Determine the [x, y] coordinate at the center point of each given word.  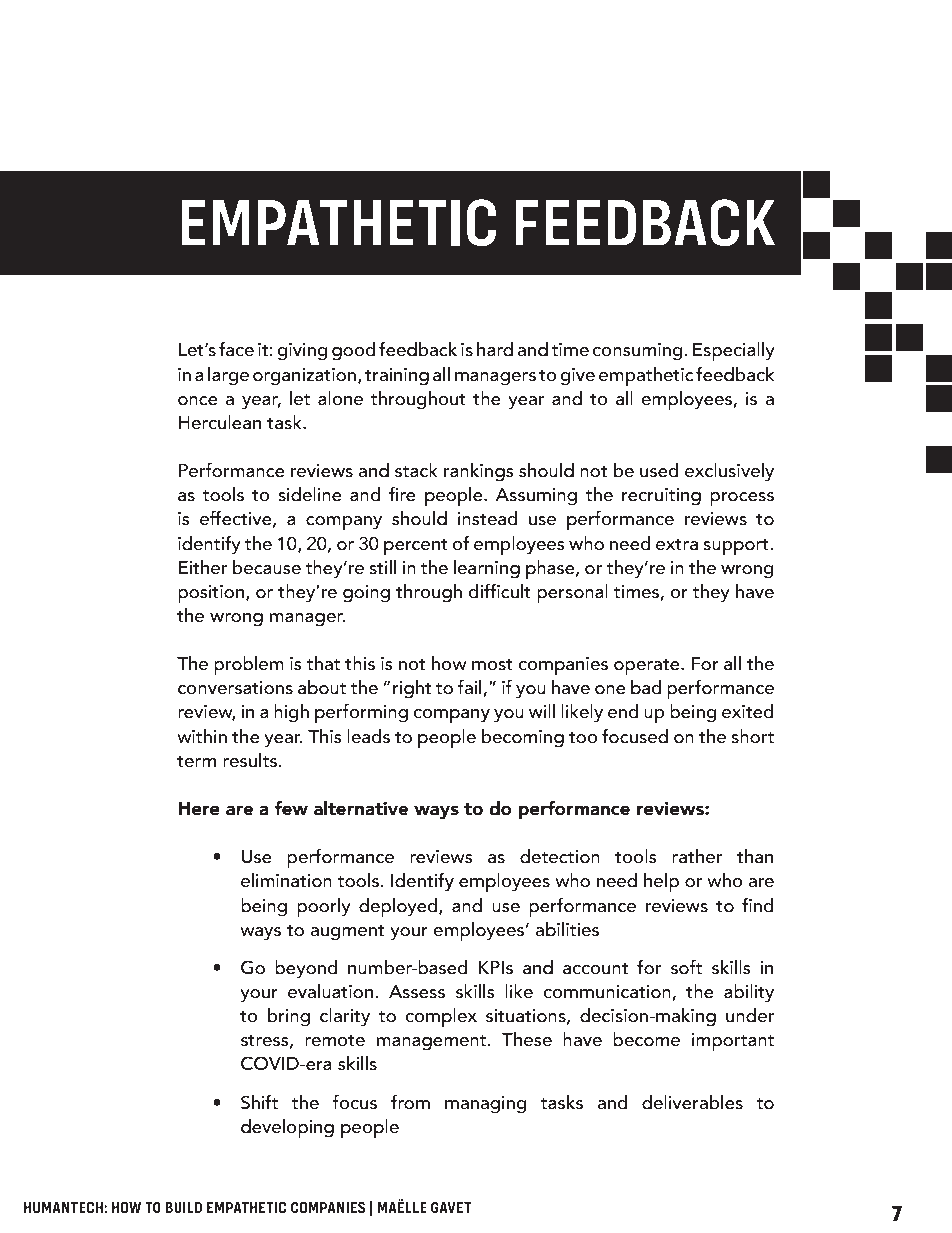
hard [495, 349]
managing [486, 1105]
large [228, 376]
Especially [734, 352]
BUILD [184, 1207]
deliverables [692, 1102]
